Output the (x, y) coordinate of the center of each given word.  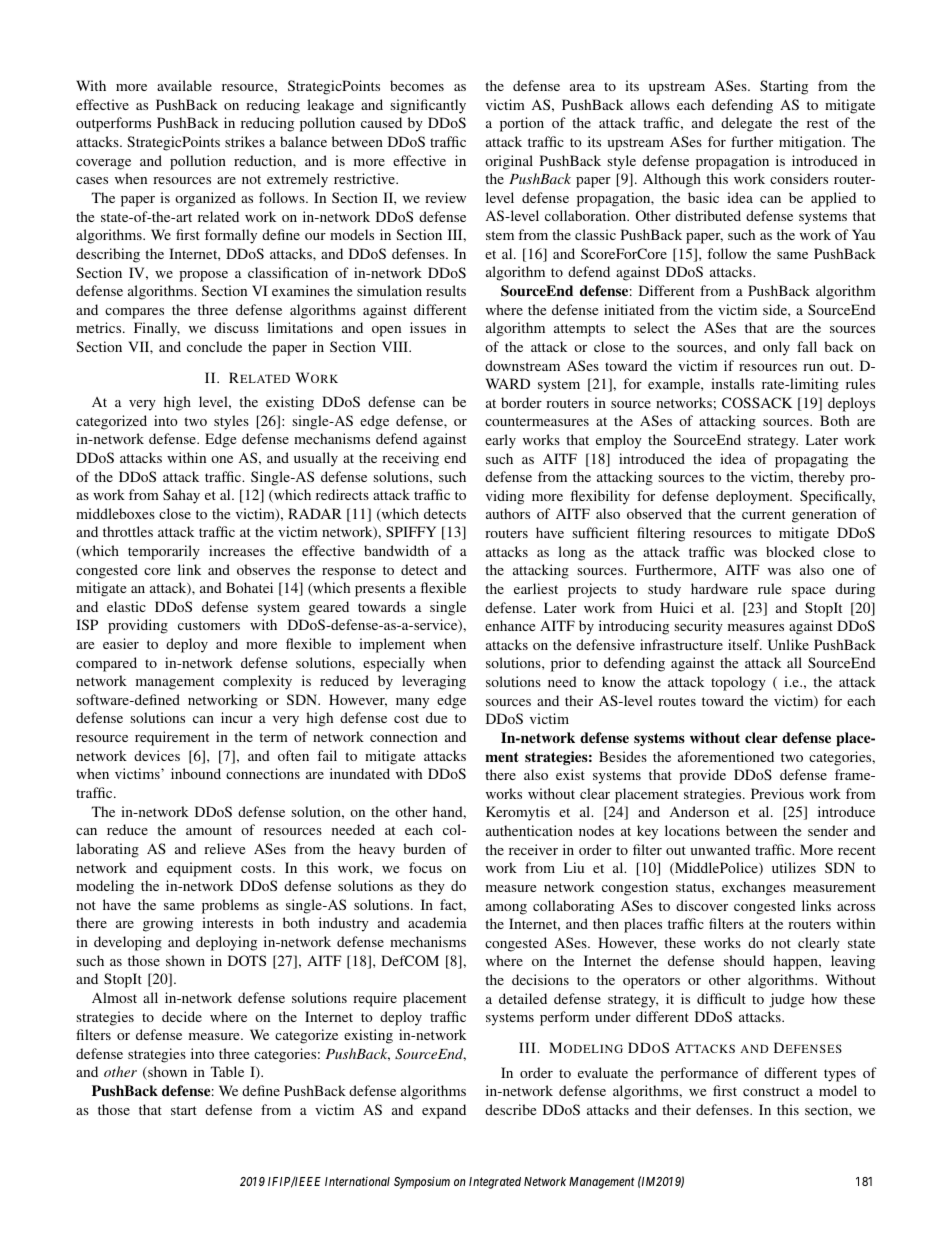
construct (771, 1091)
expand (444, 1111)
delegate (746, 124)
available (184, 85)
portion (522, 124)
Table (227, 1071)
